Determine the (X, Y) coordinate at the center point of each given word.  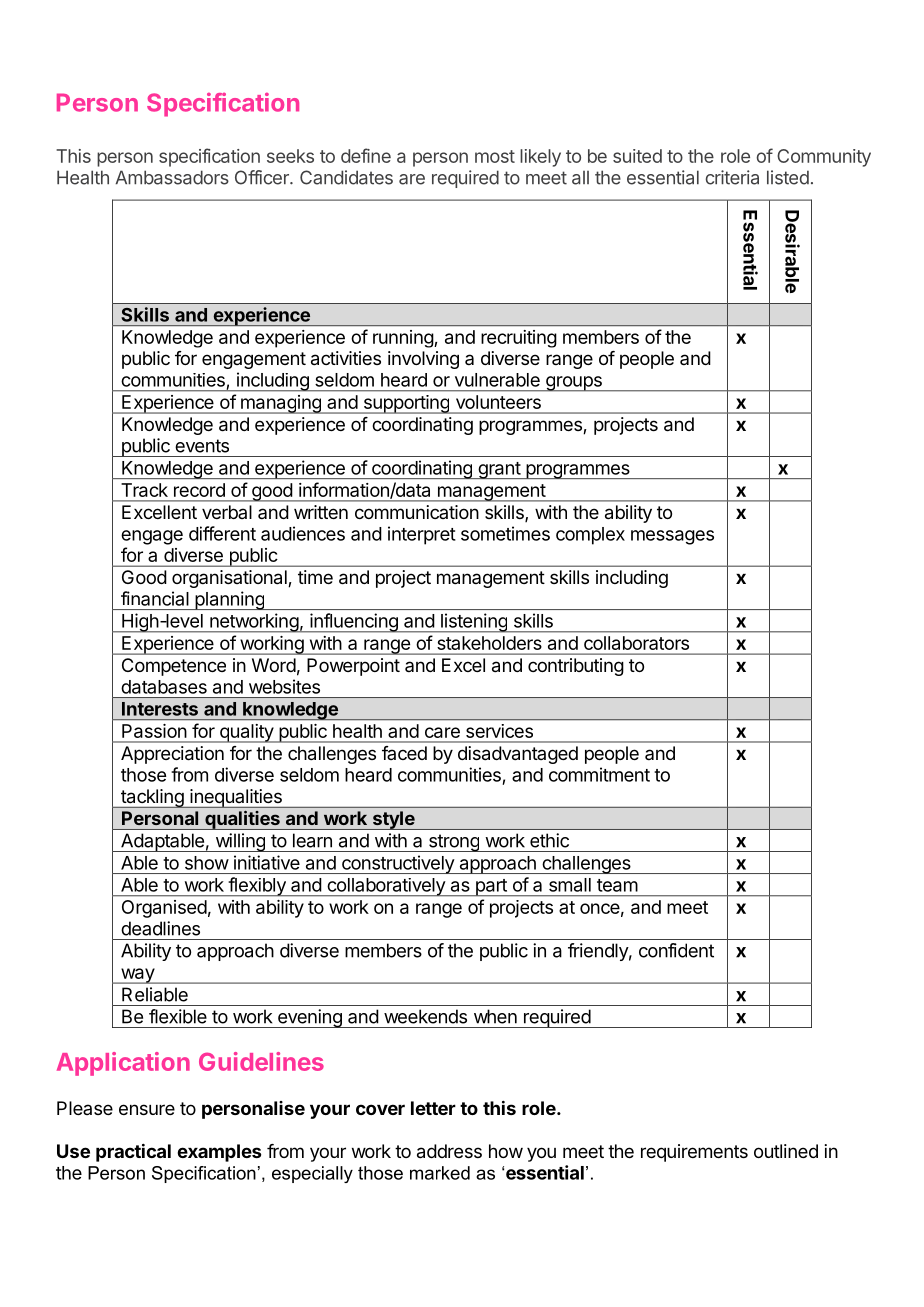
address (449, 1151)
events (202, 446)
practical (133, 1153)
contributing (576, 667)
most (495, 156)
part (491, 888)
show (207, 863)
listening (474, 623)
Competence (174, 667)
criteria (732, 177)
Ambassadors (172, 177)
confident (676, 950)
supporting (406, 404)
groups (574, 384)
